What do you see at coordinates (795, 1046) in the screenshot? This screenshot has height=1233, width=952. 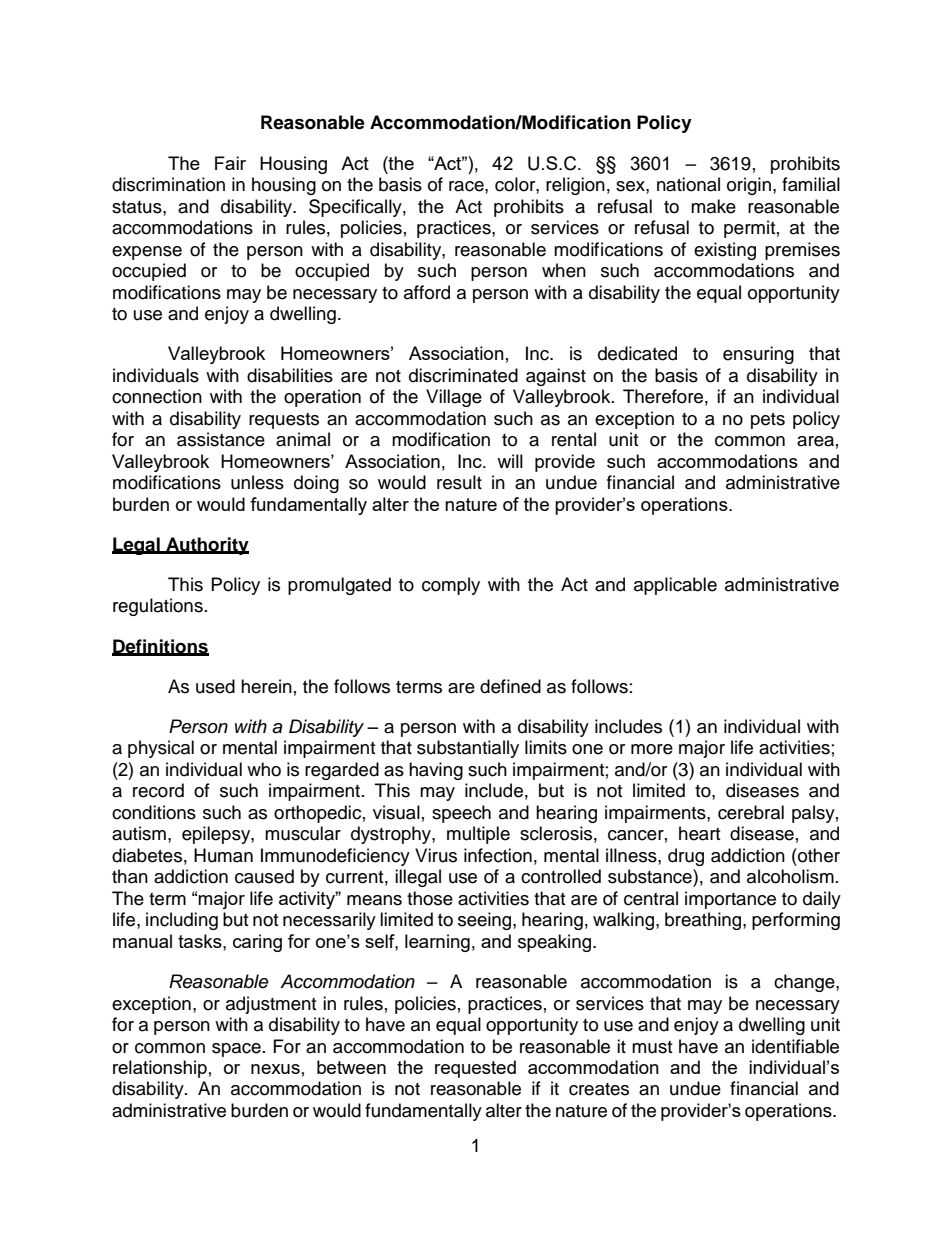 I see `identifiable` at bounding box center [795, 1046].
